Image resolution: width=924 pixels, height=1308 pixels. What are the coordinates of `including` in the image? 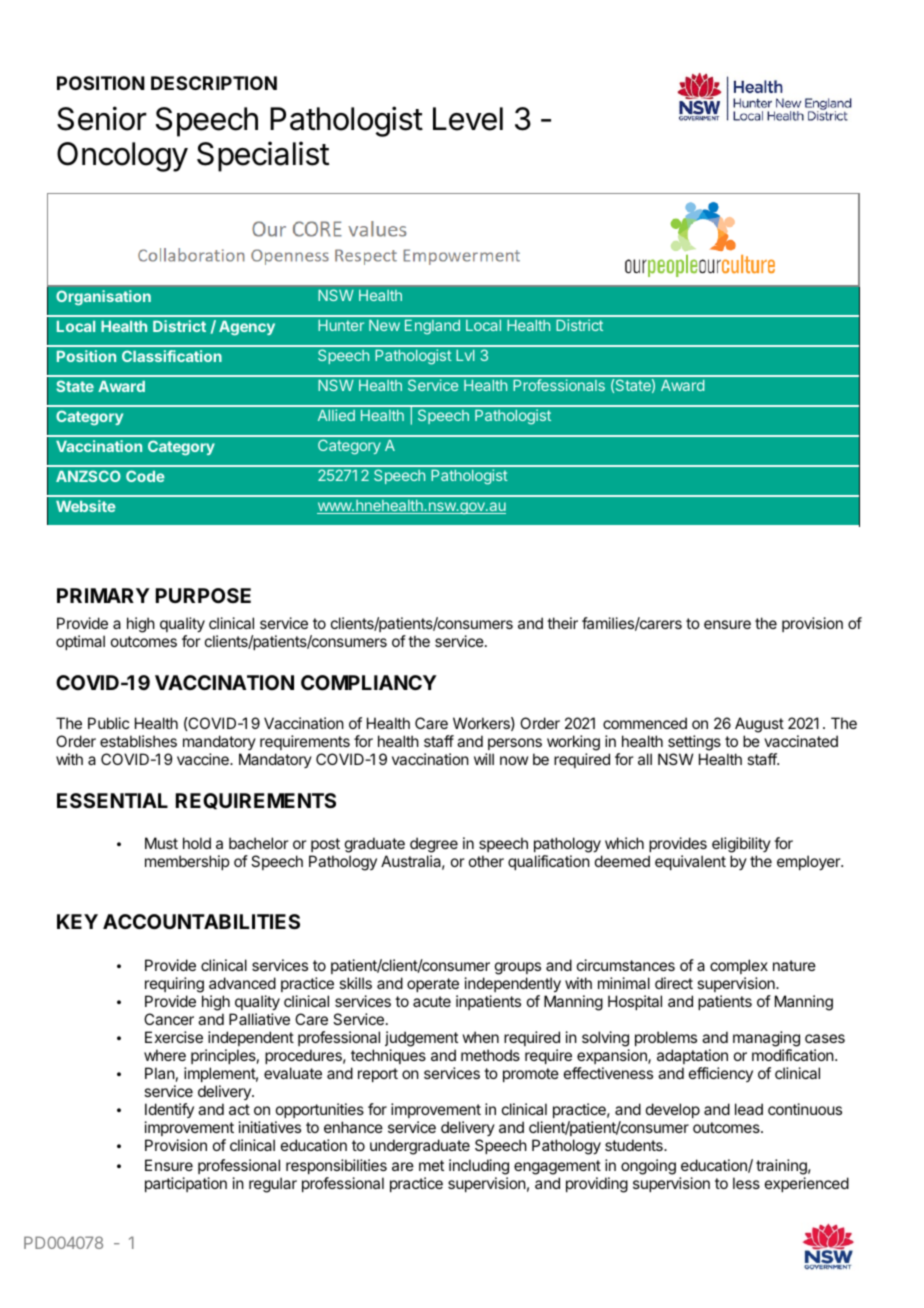 It's located at (479, 1168).
